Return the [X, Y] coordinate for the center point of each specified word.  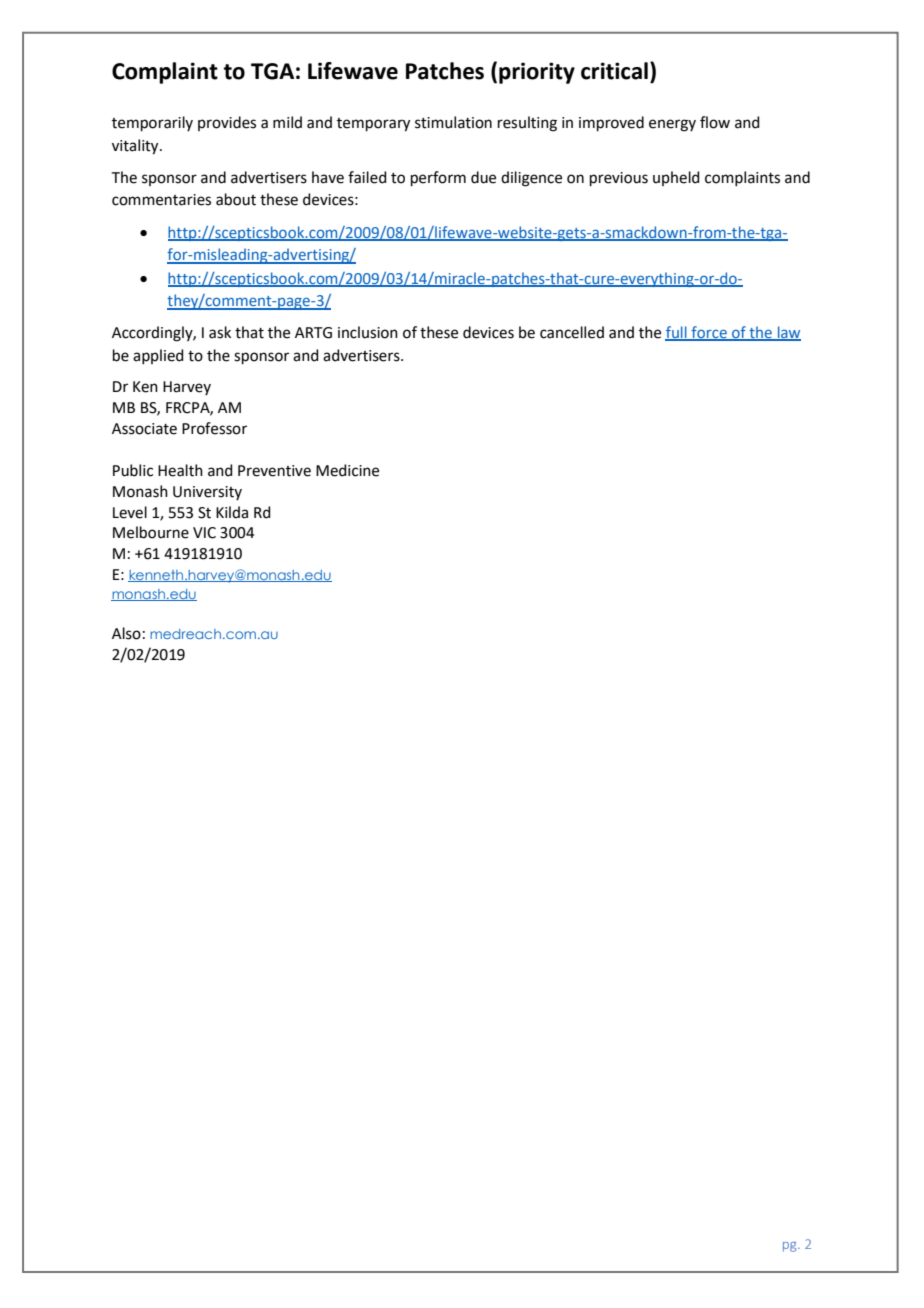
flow [715, 122]
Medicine [347, 470]
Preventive [274, 471]
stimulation [453, 122]
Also [126, 633]
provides [227, 123]
